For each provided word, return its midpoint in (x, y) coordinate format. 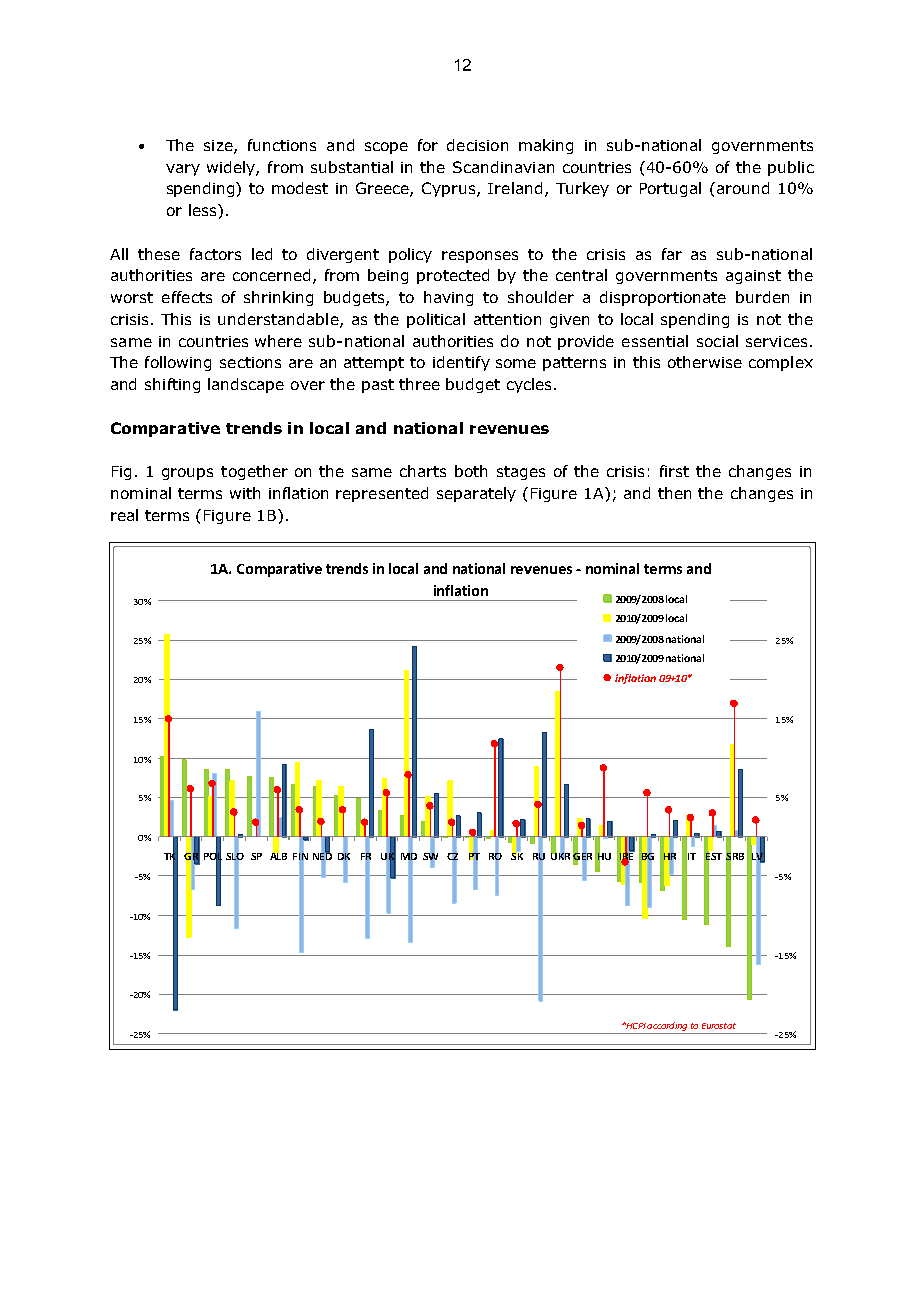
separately (476, 494)
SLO (235, 856)
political (436, 320)
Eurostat (719, 1026)
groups (187, 474)
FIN (300, 856)
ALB (278, 855)
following (178, 363)
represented (382, 494)
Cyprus (450, 189)
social (717, 341)
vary (183, 170)
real (124, 515)
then (674, 493)
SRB (735, 856)
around (741, 188)
